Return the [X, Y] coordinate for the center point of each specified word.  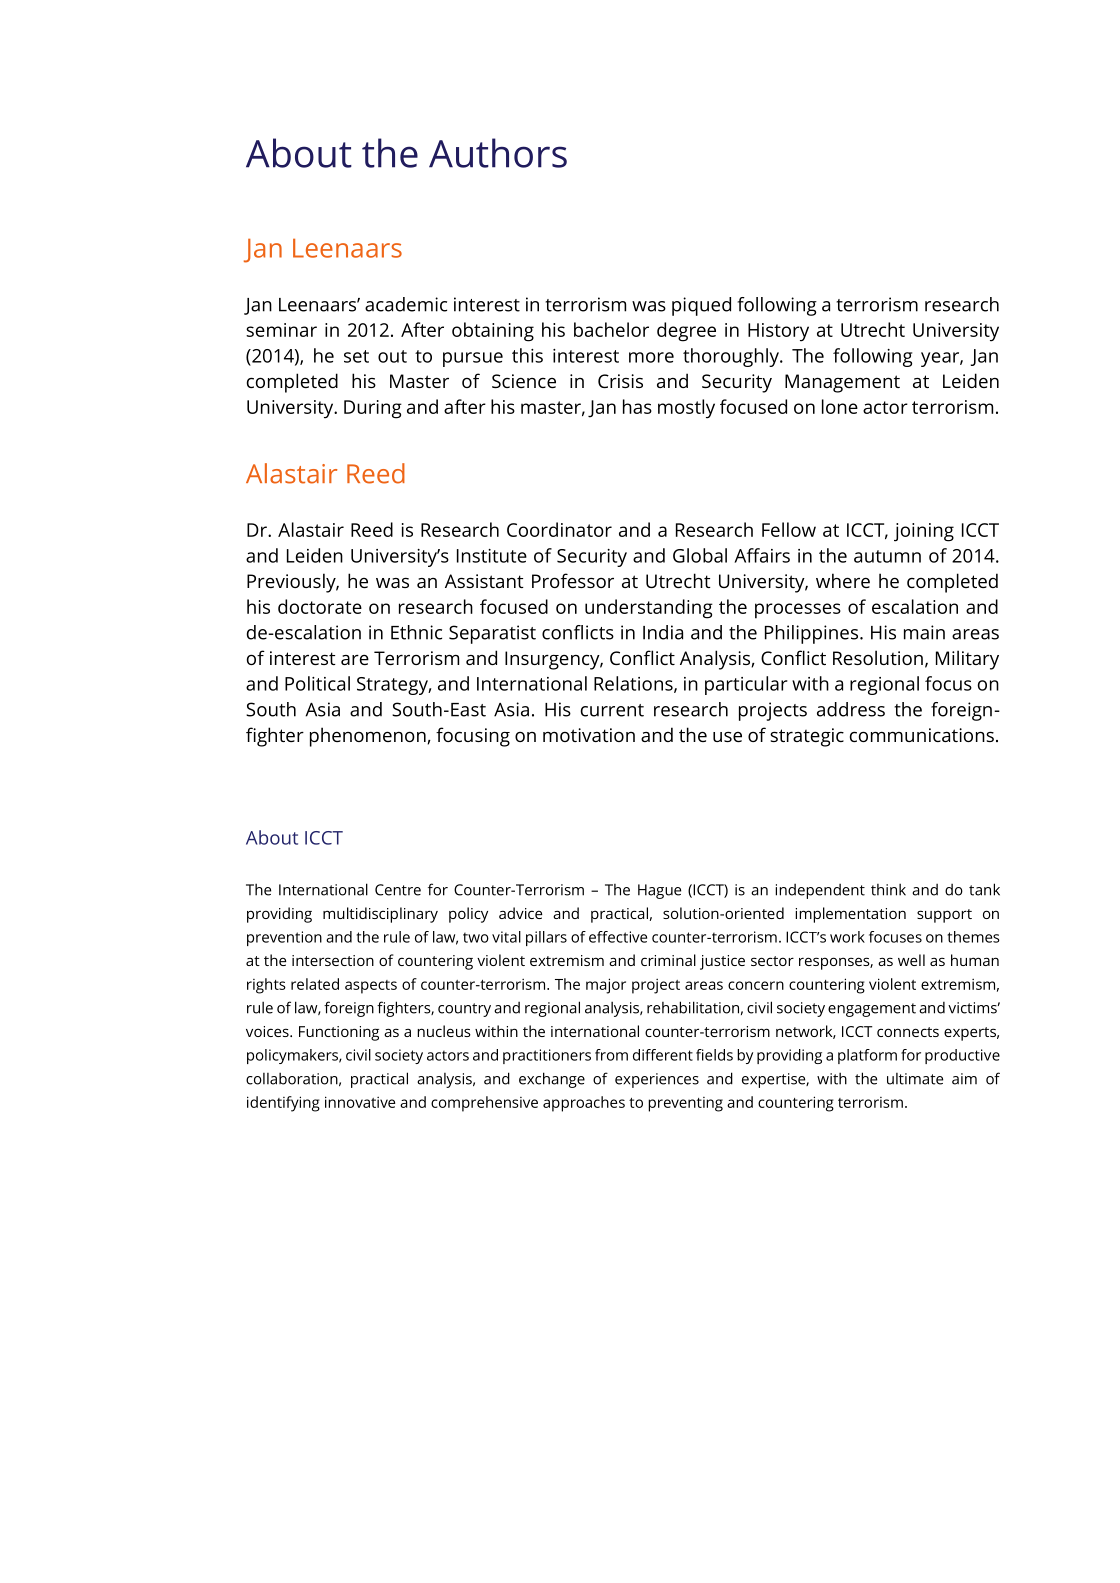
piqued [701, 306]
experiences [657, 1080]
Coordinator [559, 529]
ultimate [915, 1079]
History [778, 332]
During [373, 409]
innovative [360, 1102]
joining [924, 532]
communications [922, 735]
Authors [498, 153]
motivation [589, 735]
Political [317, 683]
